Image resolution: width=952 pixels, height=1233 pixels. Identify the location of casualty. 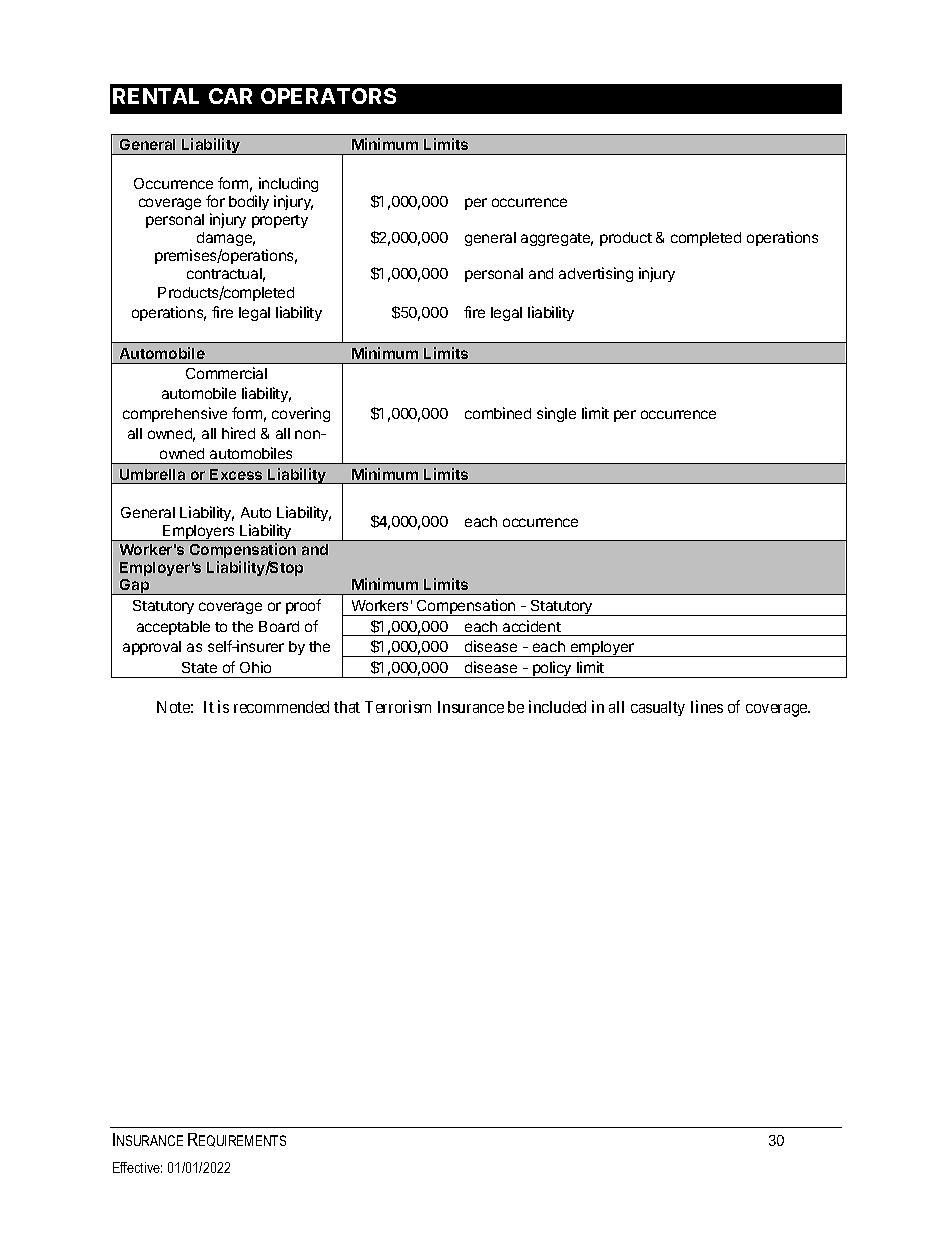
(658, 708).
